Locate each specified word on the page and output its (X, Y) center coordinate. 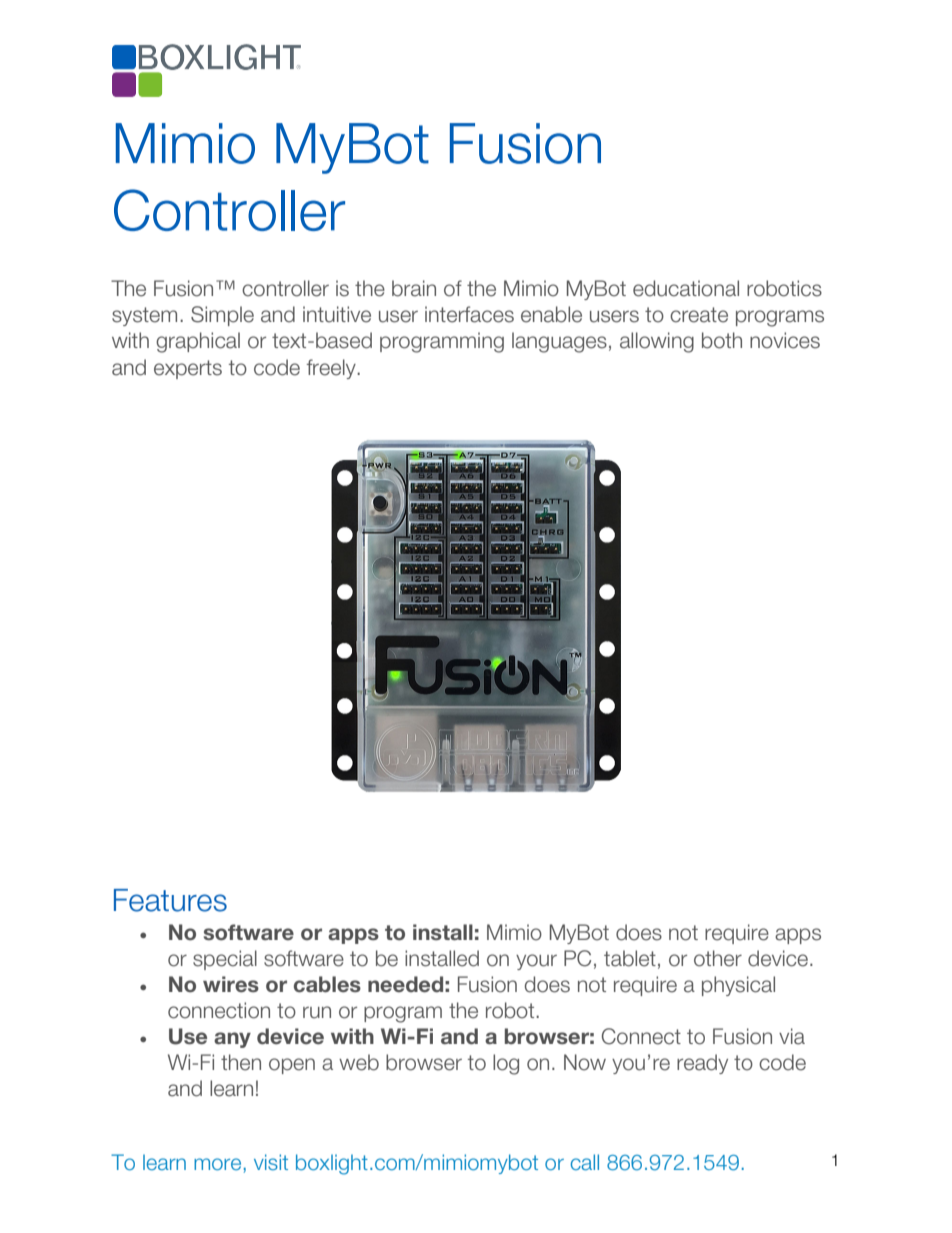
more (217, 1164)
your (536, 962)
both (722, 340)
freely (332, 369)
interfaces (469, 314)
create (699, 315)
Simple (222, 316)
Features (170, 900)
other (718, 958)
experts (188, 369)
